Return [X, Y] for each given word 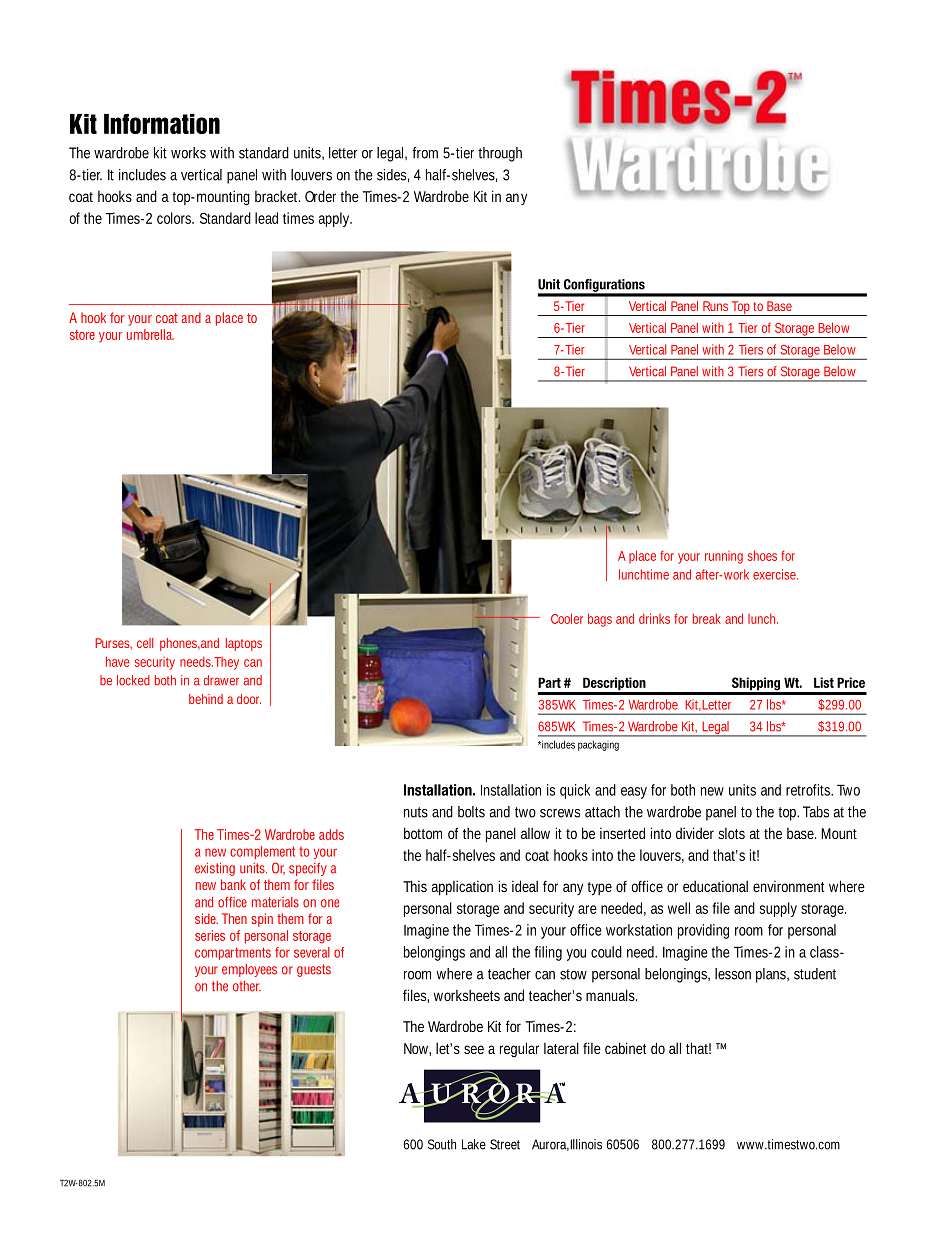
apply [335, 219]
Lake [474, 1144]
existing [215, 869]
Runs [715, 306]
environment [789, 886]
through [500, 154]
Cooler [567, 618]
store [82, 335]
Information [162, 124]
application [462, 888]
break [707, 618]
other [247, 986]
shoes [762, 555]
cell [145, 643]
